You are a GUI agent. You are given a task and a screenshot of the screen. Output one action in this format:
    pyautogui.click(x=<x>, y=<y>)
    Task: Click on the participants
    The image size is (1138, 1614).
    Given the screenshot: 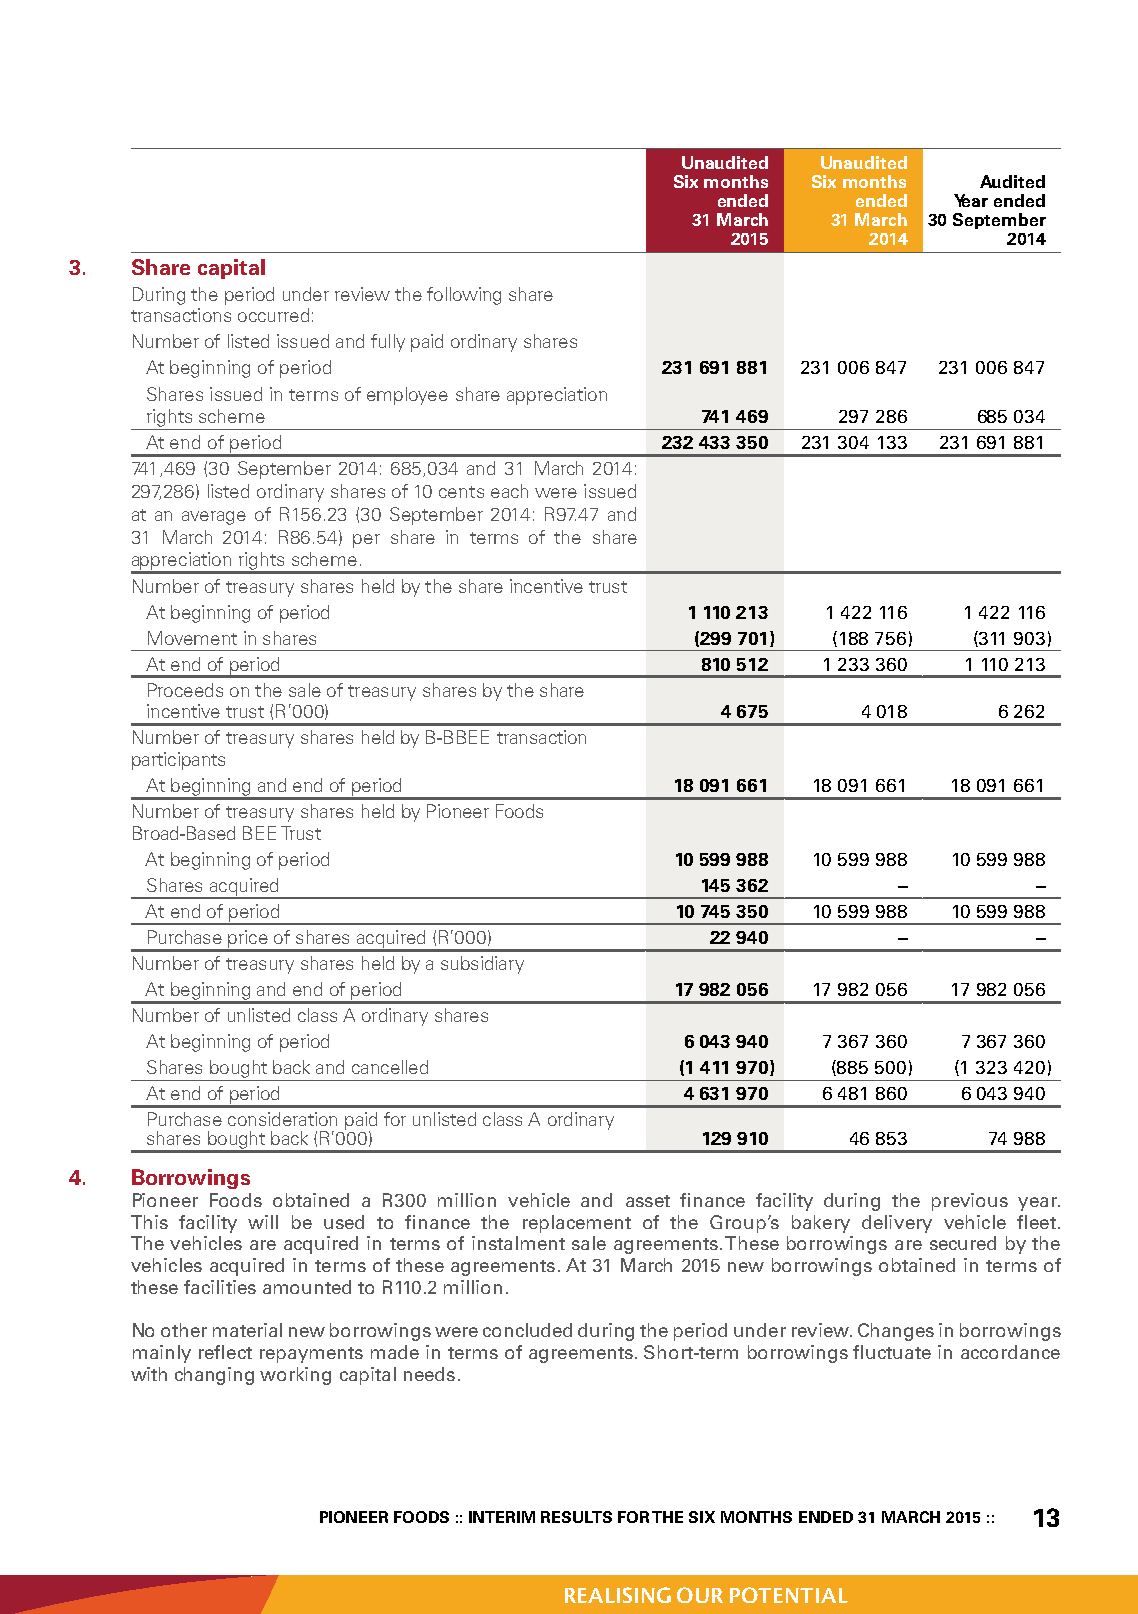 What is the action you would take?
    pyautogui.click(x=178, y=761)
